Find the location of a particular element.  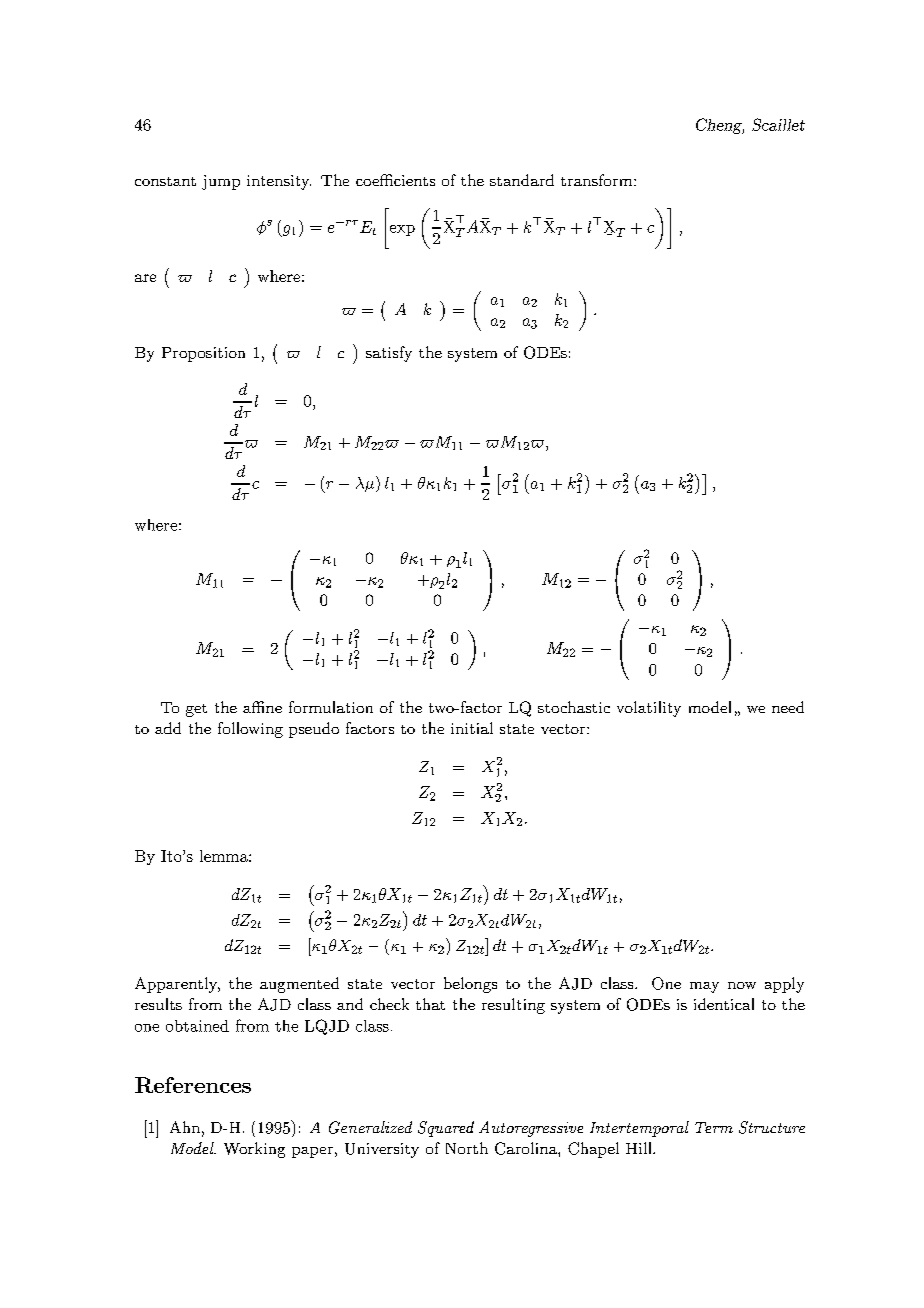

initial is located at coordinates (472, 728).
